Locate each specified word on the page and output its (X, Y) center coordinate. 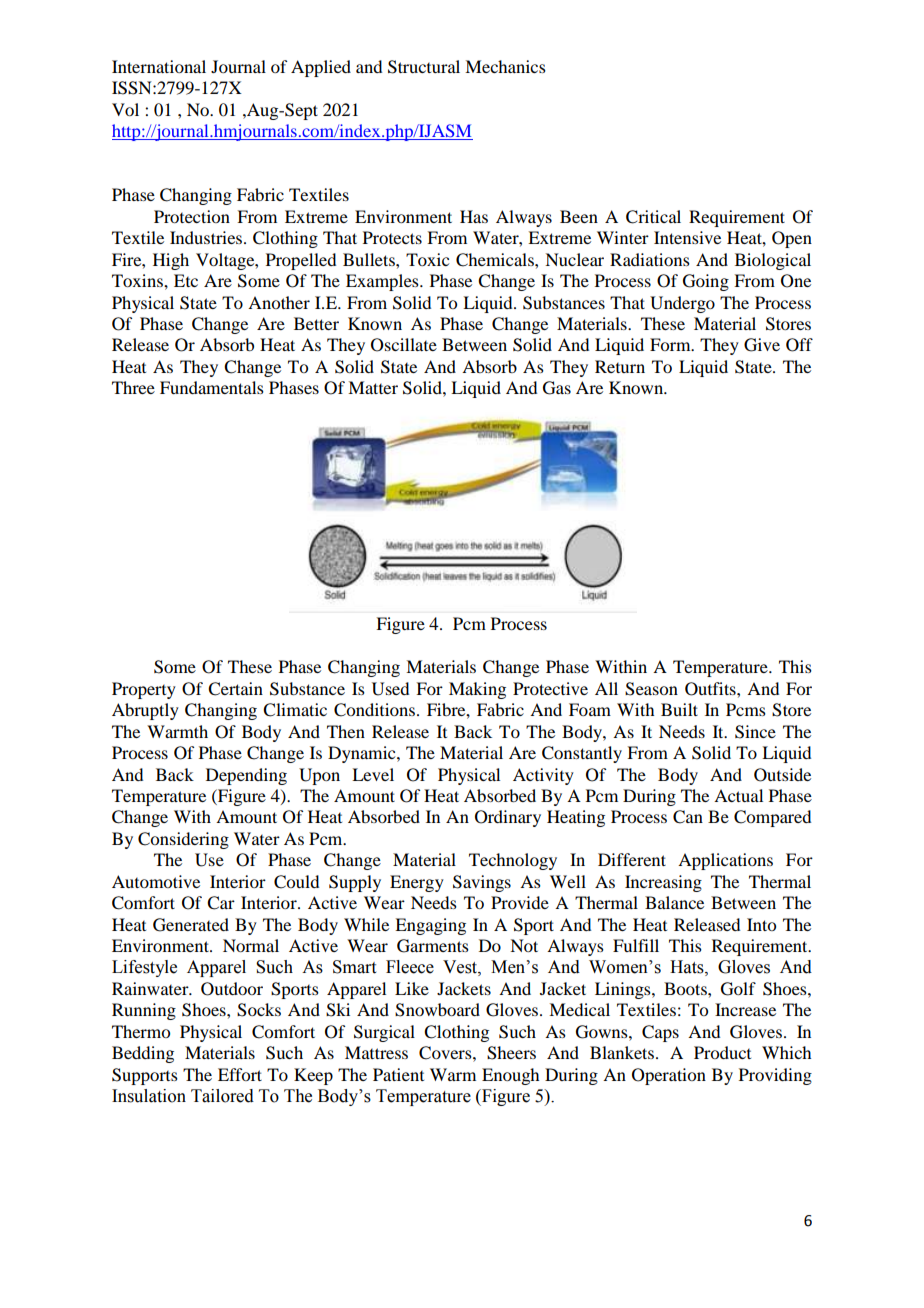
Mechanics (505, 66)
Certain (235, 689)
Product (722, 1052)
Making (477, 690)
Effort (240, 1074)
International (159, 66)
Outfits (711, 689)
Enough (510, 1076)
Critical (653, 217)
